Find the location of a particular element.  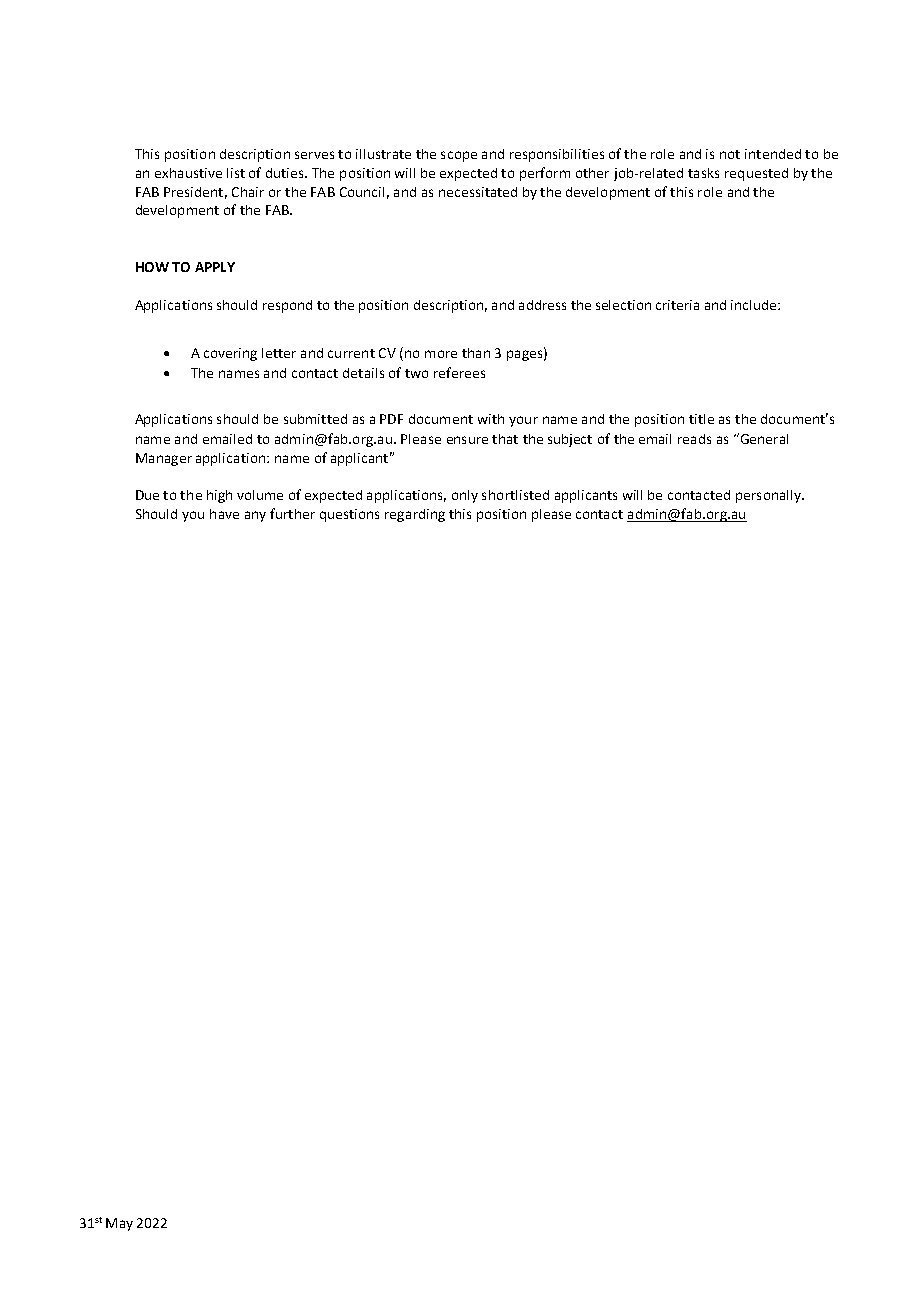

May is located at coordinates (119, 1224).
